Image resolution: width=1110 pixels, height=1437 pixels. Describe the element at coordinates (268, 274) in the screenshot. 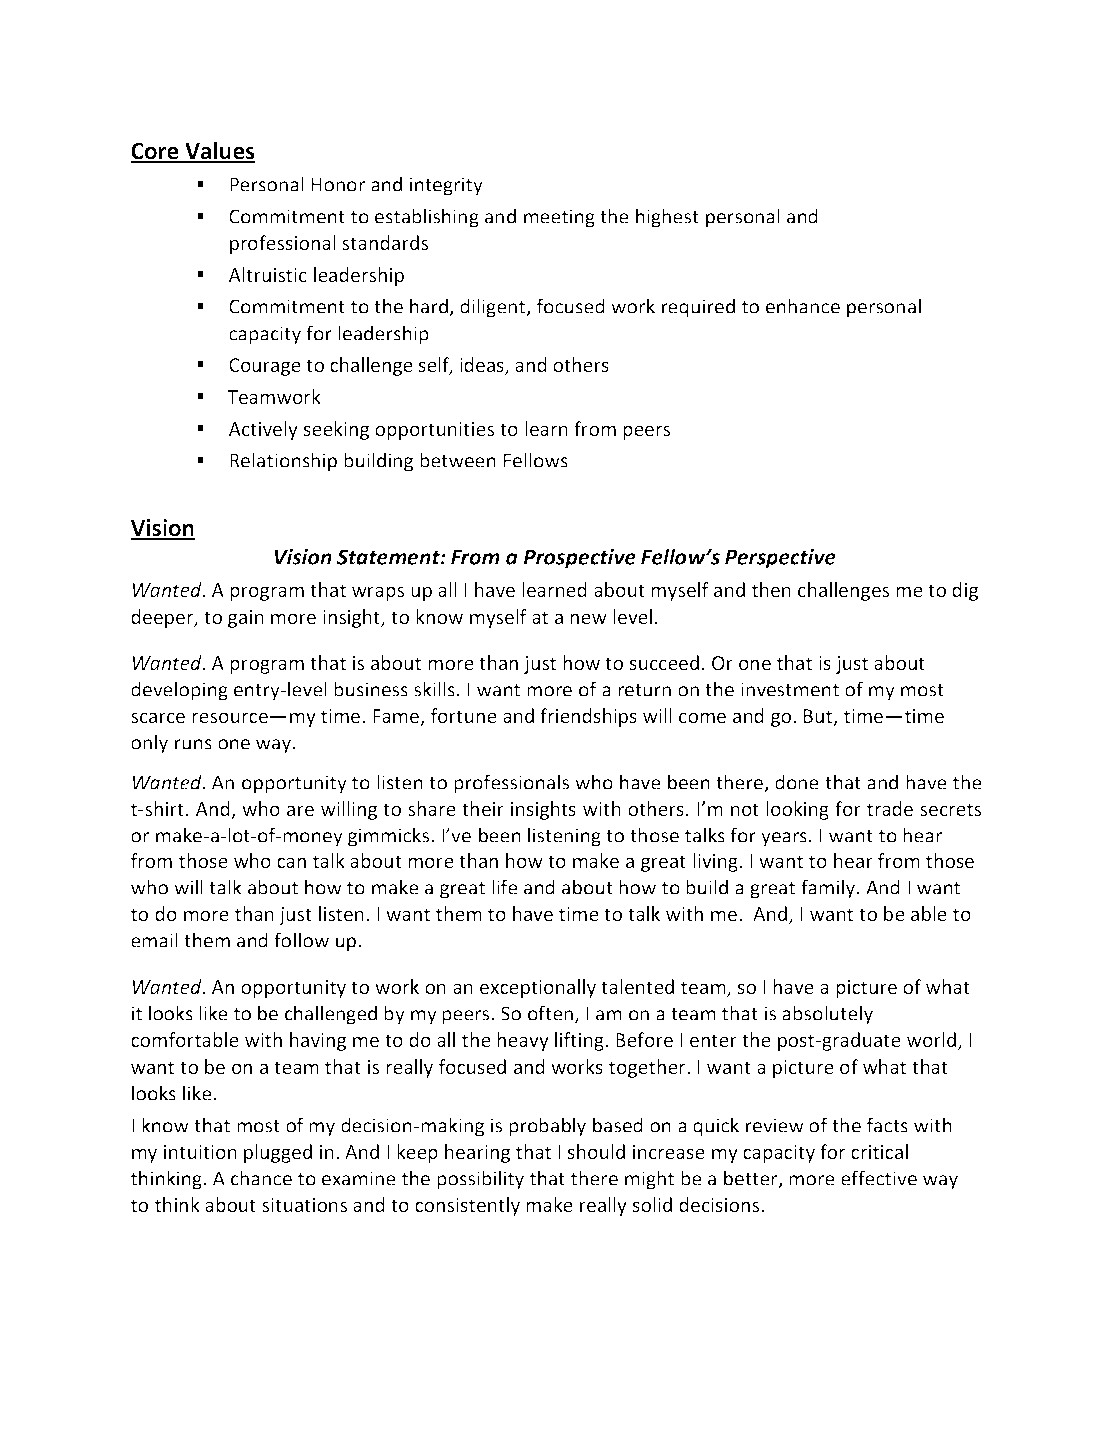

I see `Altruistic` at that location.
